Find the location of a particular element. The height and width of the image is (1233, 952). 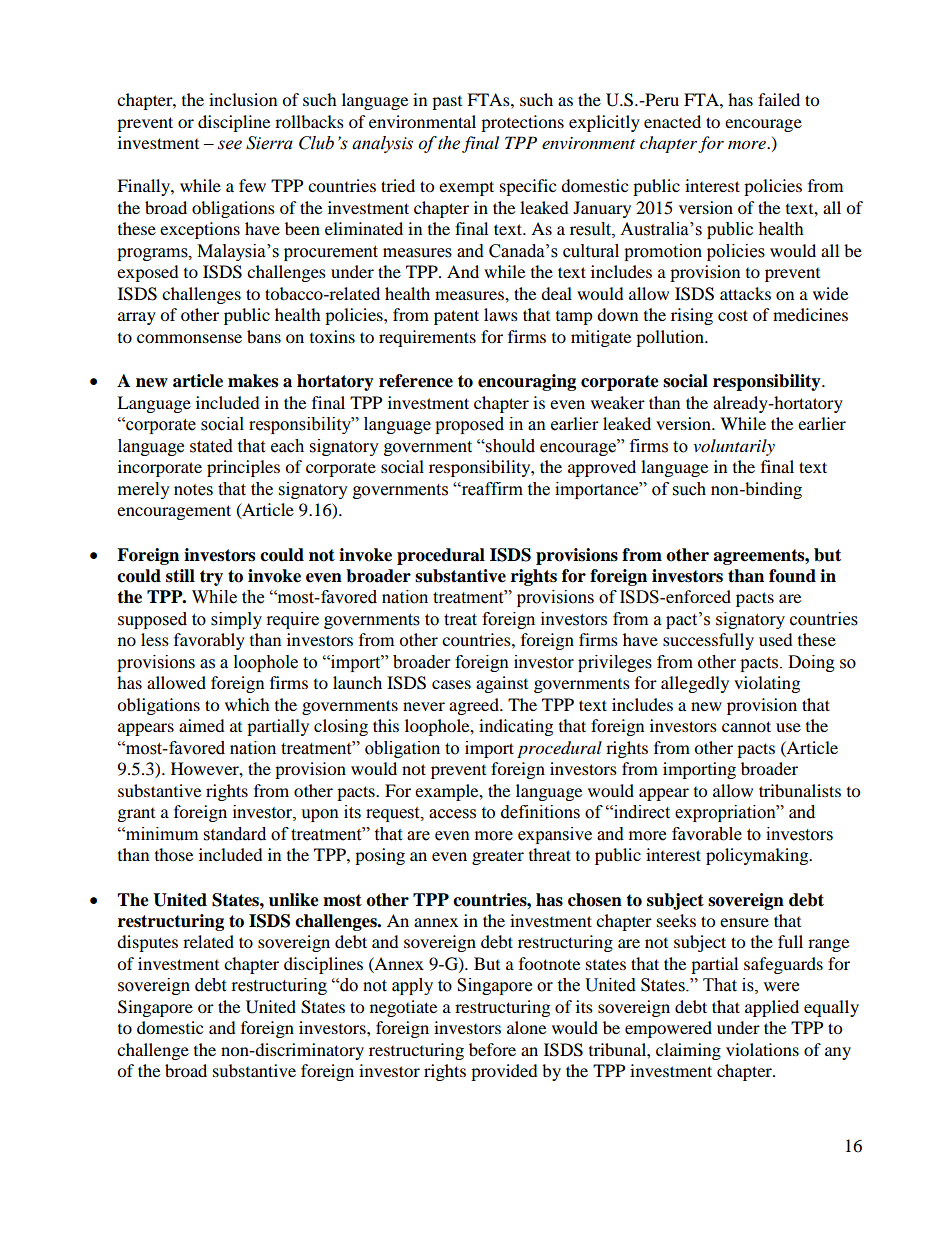

voluntarily is located at coordinates (734, 447).
